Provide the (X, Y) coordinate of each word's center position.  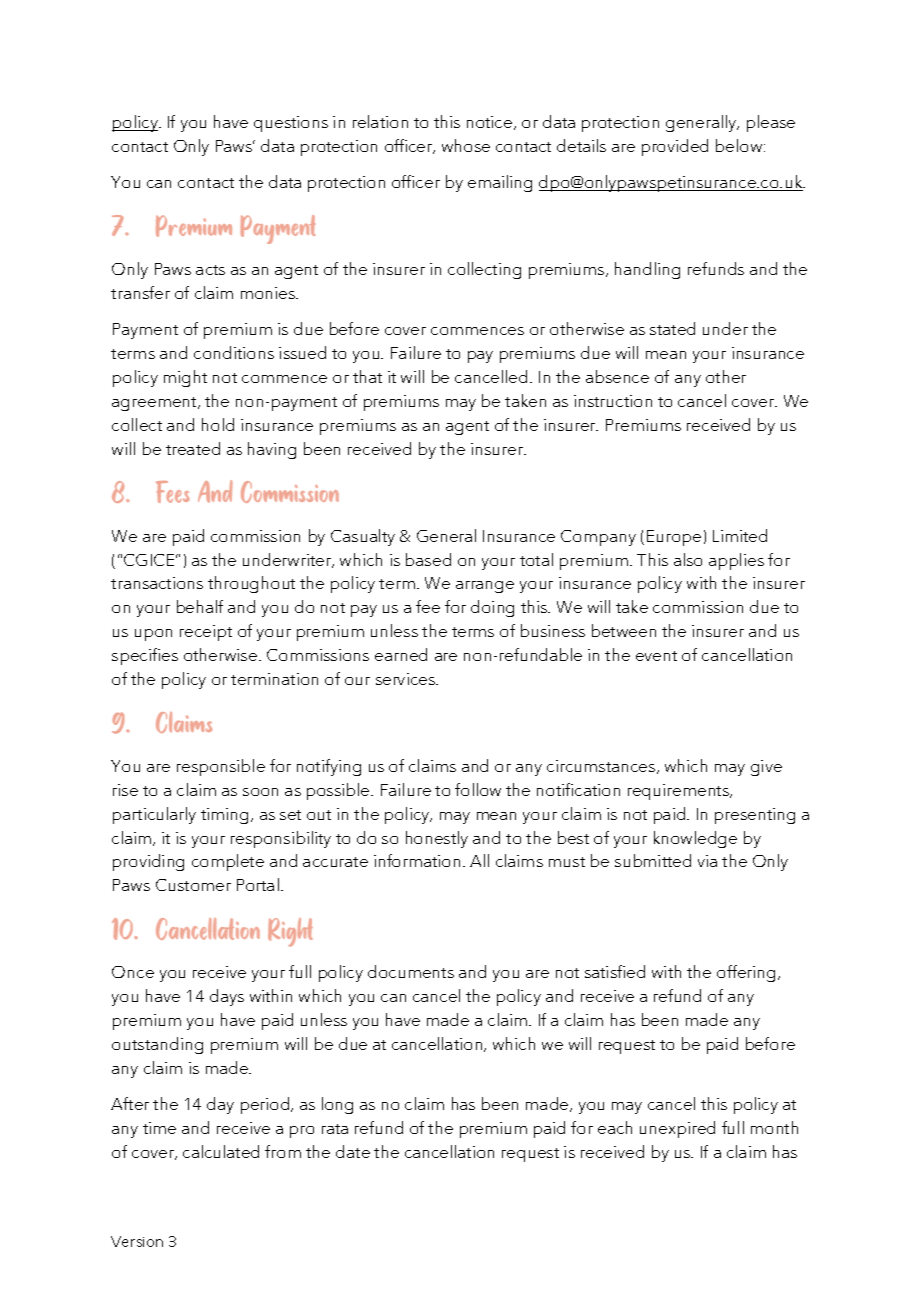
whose (466, 145)
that (367, 376)
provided (675, 147)
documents (411, 971)
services (407, 679)
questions (291, 124)
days (227, 997)
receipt (206, 633)
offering (748, 973)
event (656, 656)
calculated (221, 1151)
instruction (613, 401)
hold (218, 424)
